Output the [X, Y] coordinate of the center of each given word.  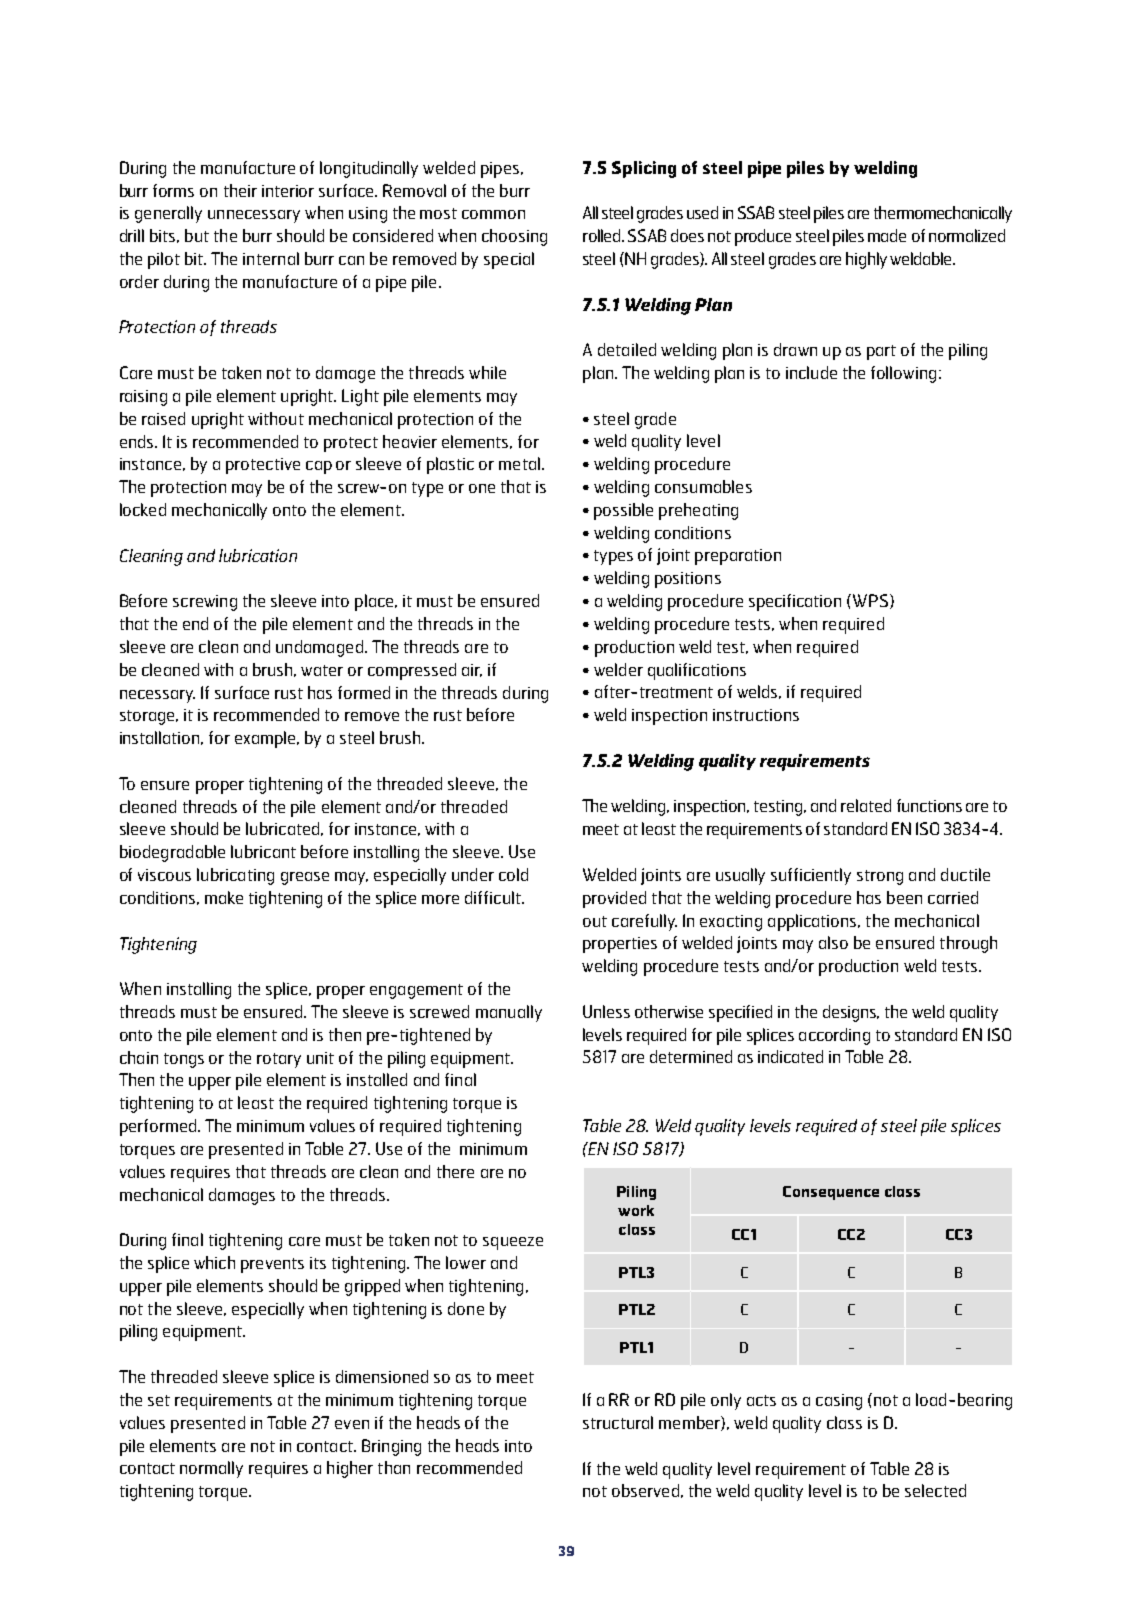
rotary [279, 1060]
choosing [514, 237]
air [472, 670]
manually [509, 1013]
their [240, 190]
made [887, 235]
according [834, 1036]
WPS [870, 600]
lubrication [258, 555]
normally [211, 1469]
